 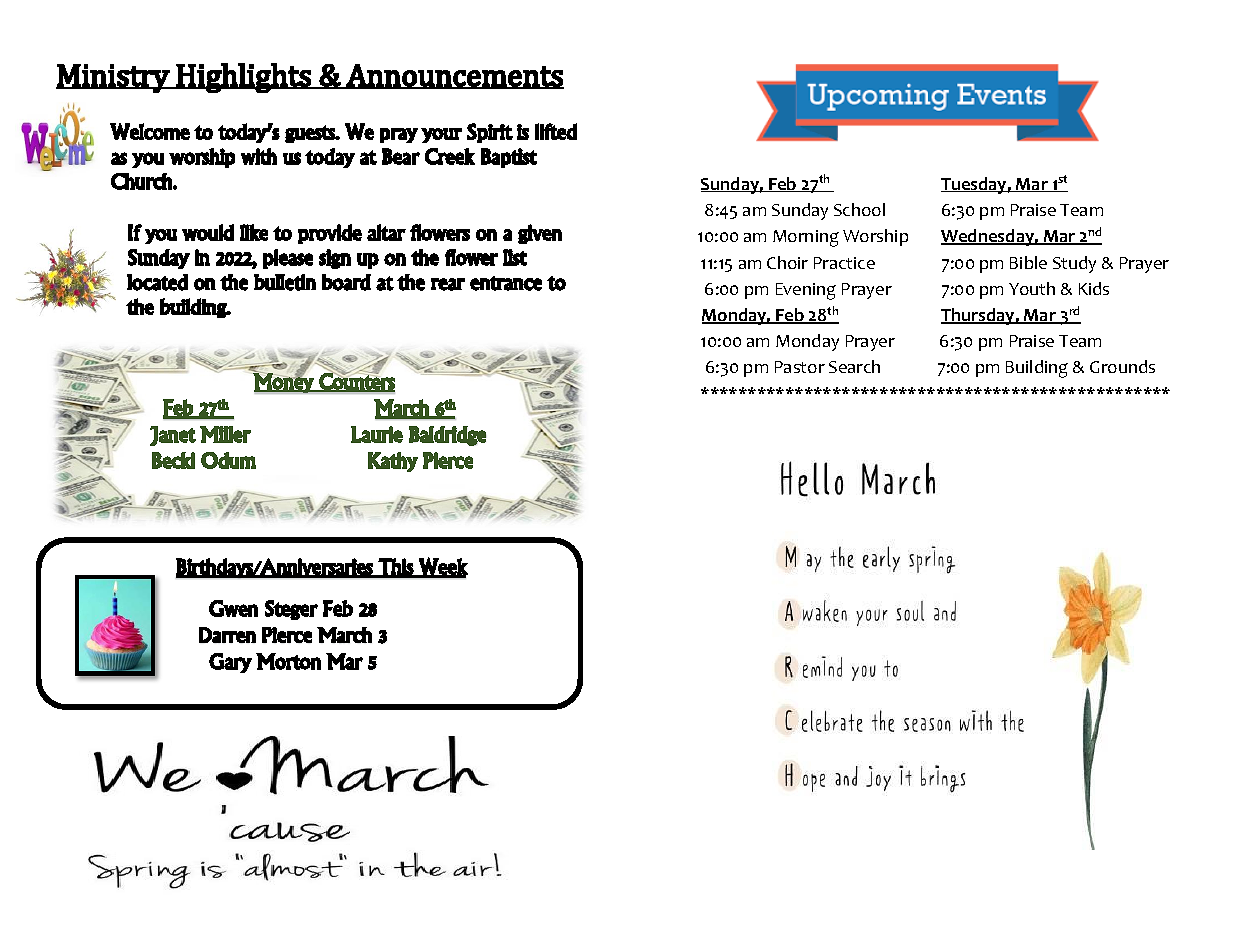 I want to click on Pastor, so click(x=800, y=367).
